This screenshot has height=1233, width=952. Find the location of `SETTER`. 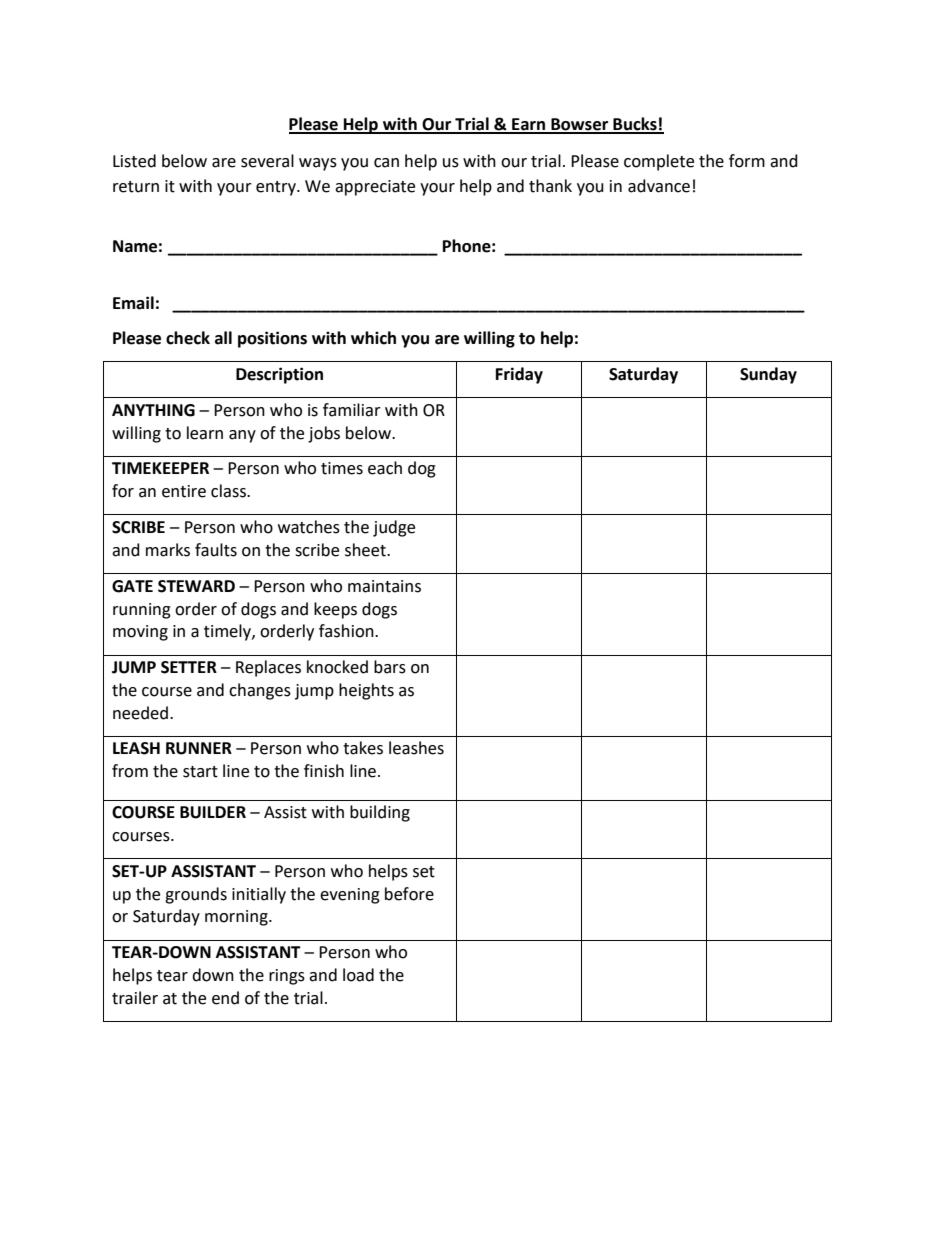

SETTER is located at coordinates (189, 667).
